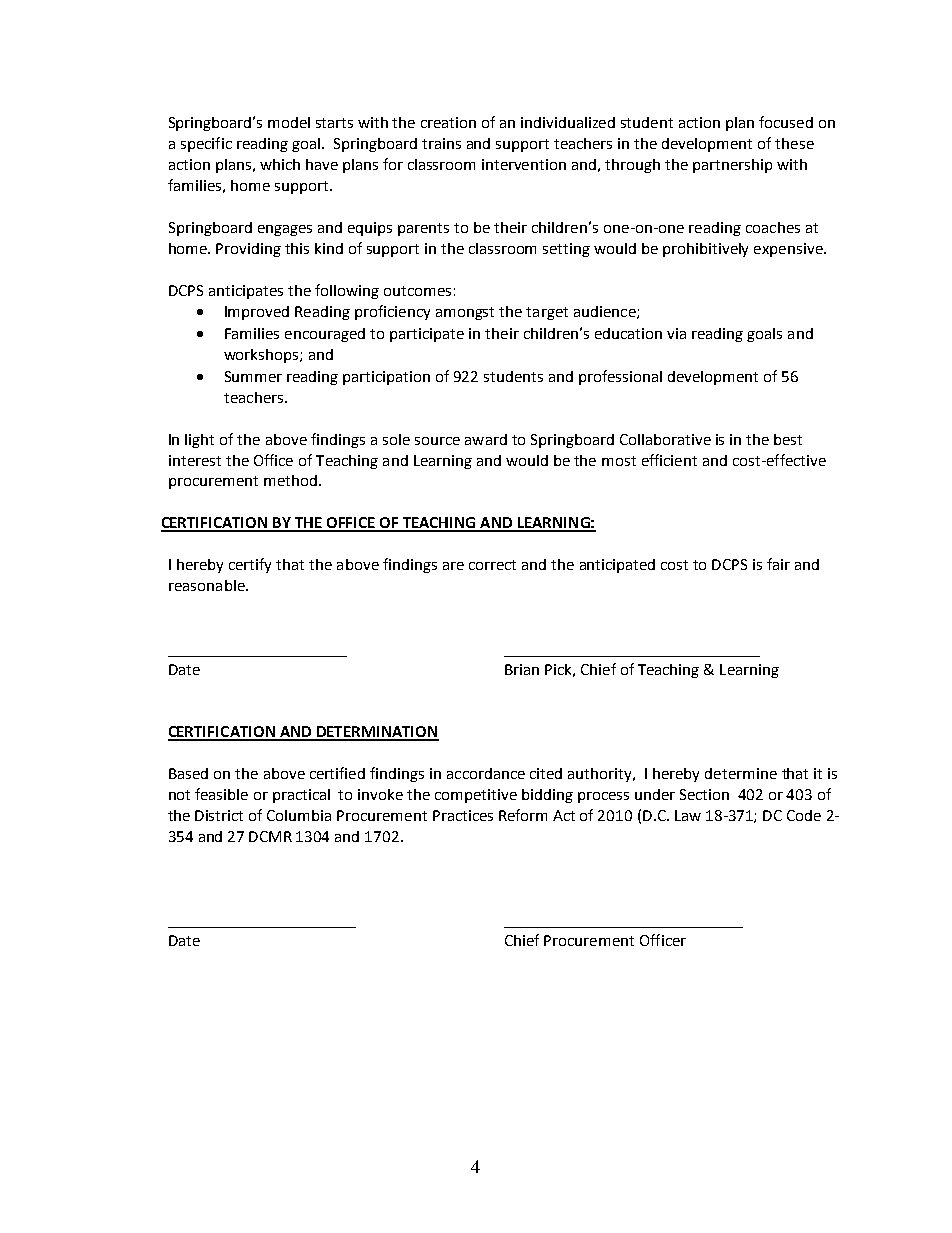 The height and width of the screenshot is (1233, 952). I want to click on trains, so click(441, 143).
